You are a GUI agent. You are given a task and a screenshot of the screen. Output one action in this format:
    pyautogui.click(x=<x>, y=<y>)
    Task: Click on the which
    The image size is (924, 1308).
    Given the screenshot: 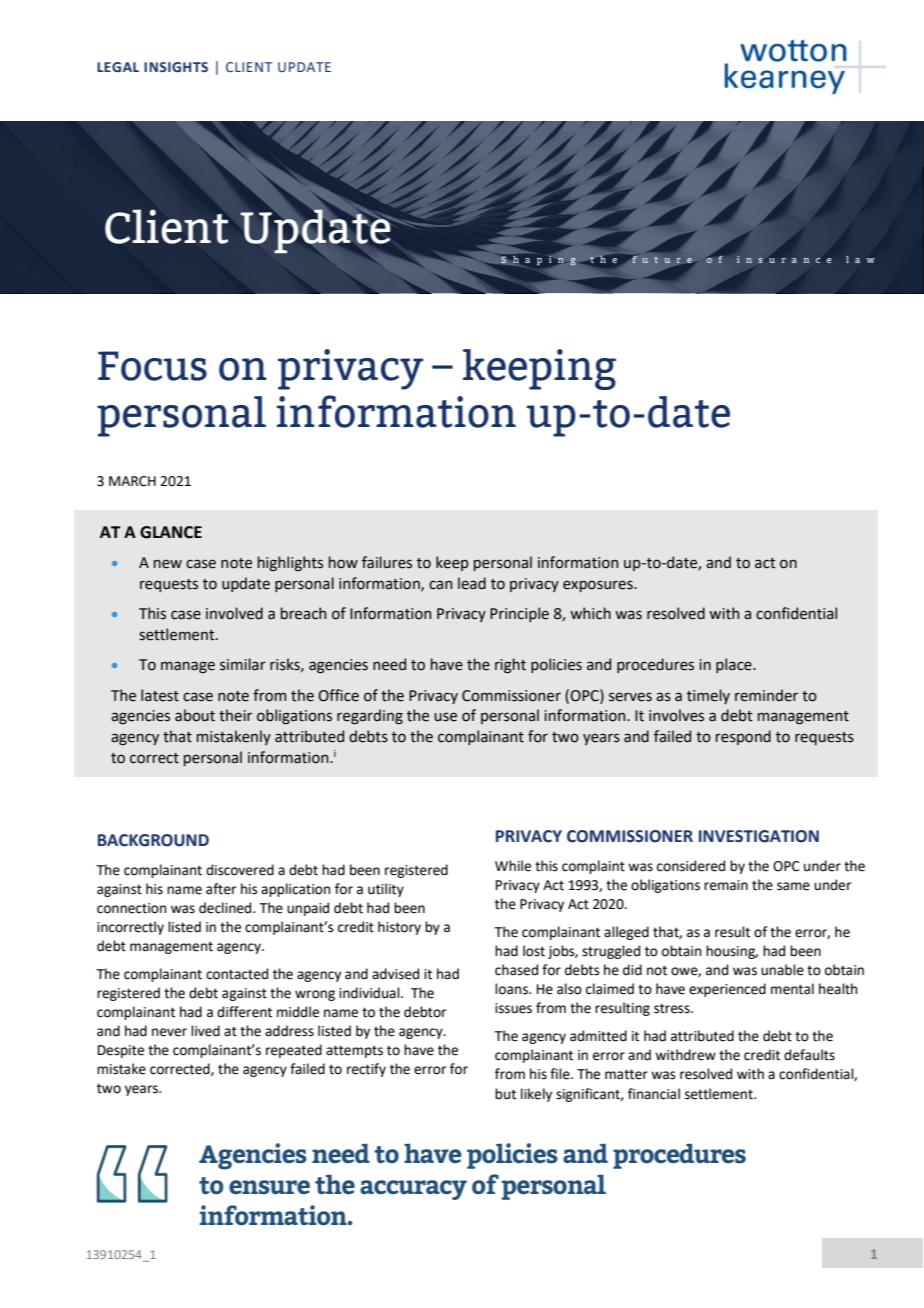 What is the action you would take?
    pyautogui.click(x=590, y=613)
